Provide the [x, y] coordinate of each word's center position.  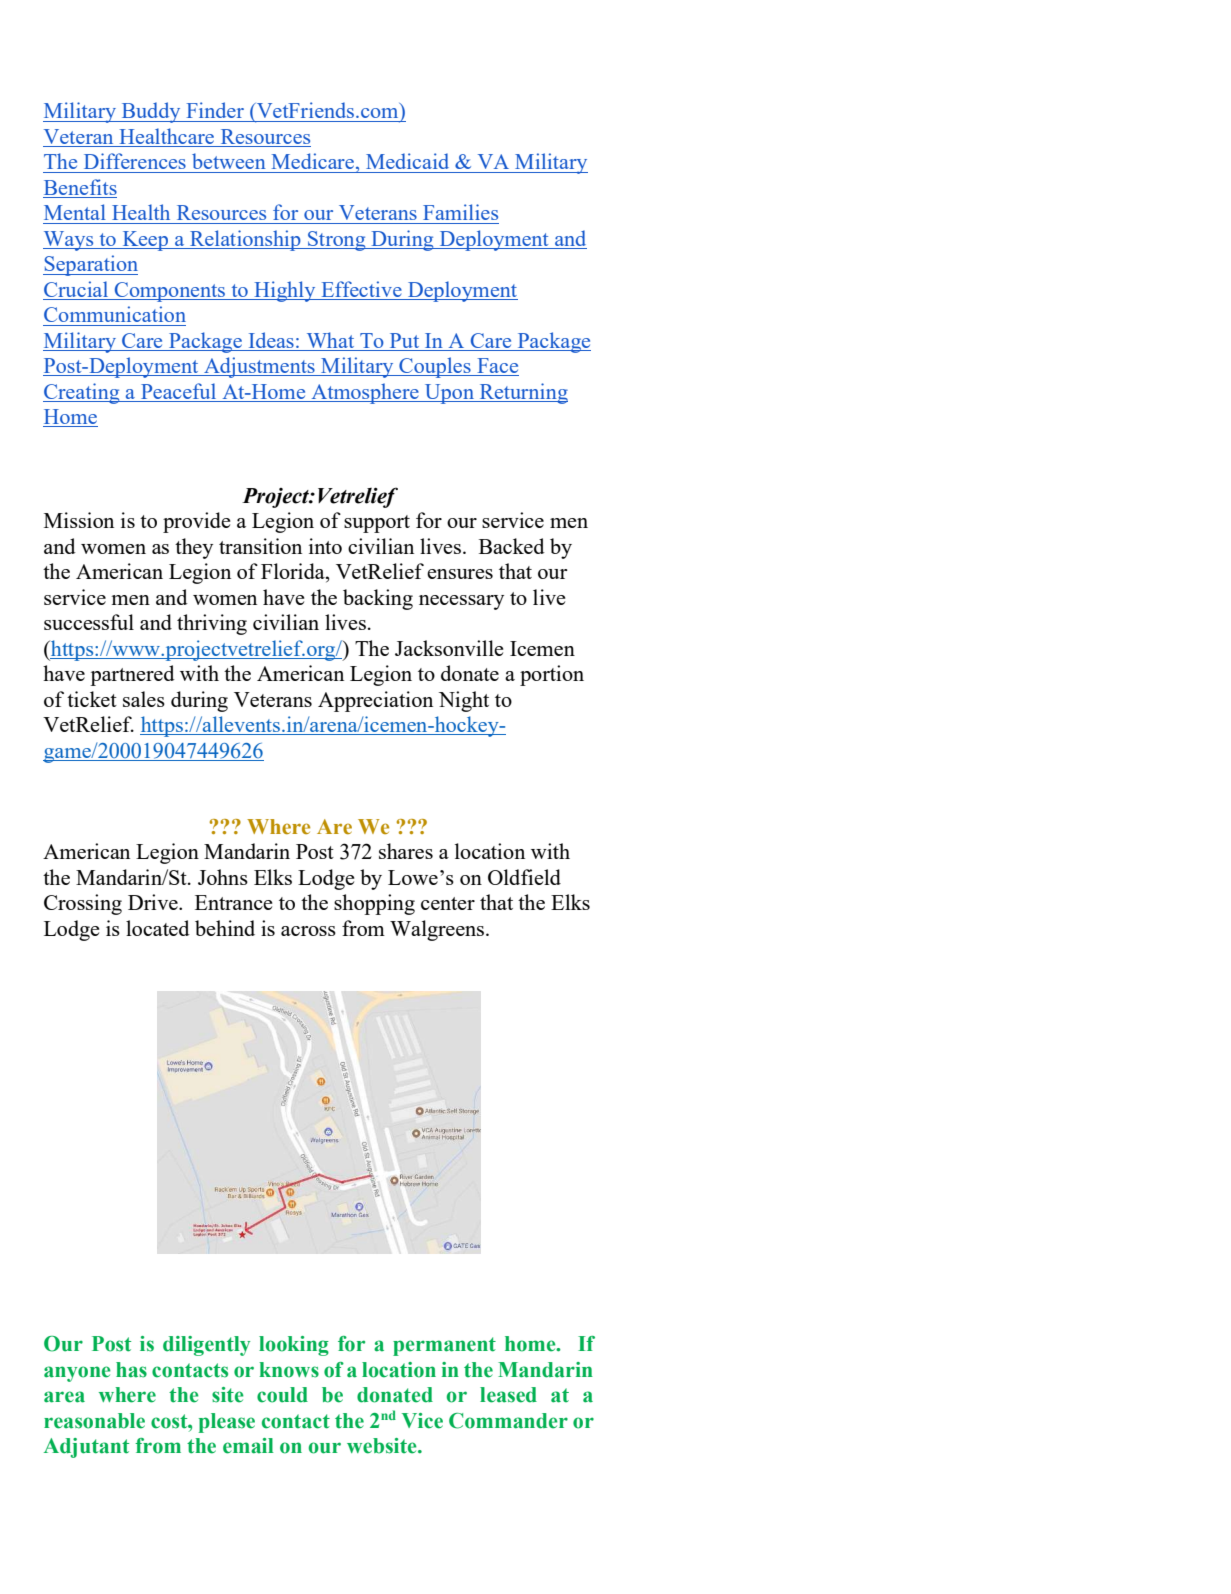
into [325, 546]
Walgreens [437, 930]
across [308, 931]
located [158, 928]
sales [144, 699]
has [131, 1370]
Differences [135, 161]
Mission [79, 520]
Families [460, 212]
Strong [337, 241]
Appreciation [375, 701]
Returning [523, 393]
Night [464, 701]
